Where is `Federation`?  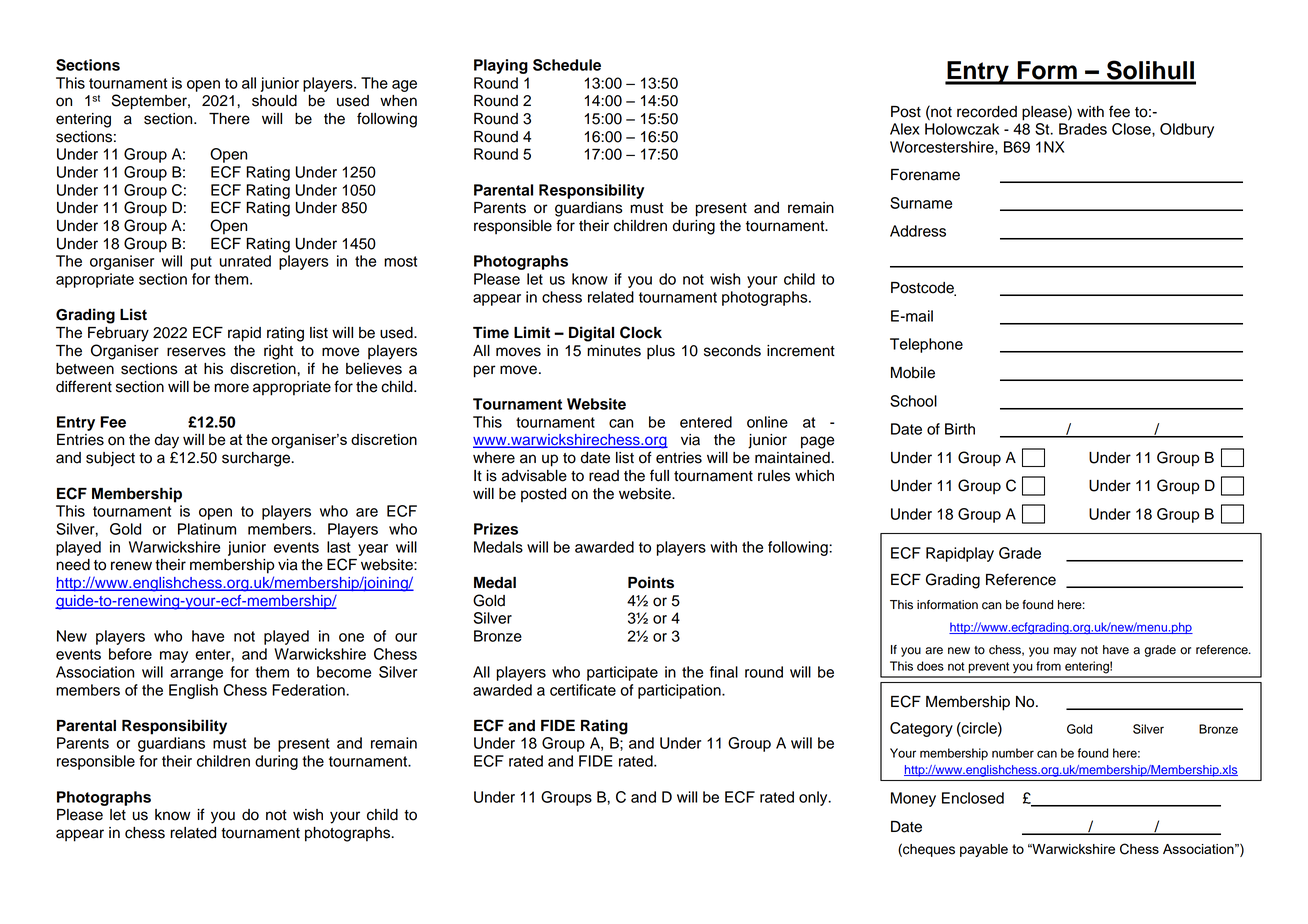 Federation is located at coordinates (309, 690).
